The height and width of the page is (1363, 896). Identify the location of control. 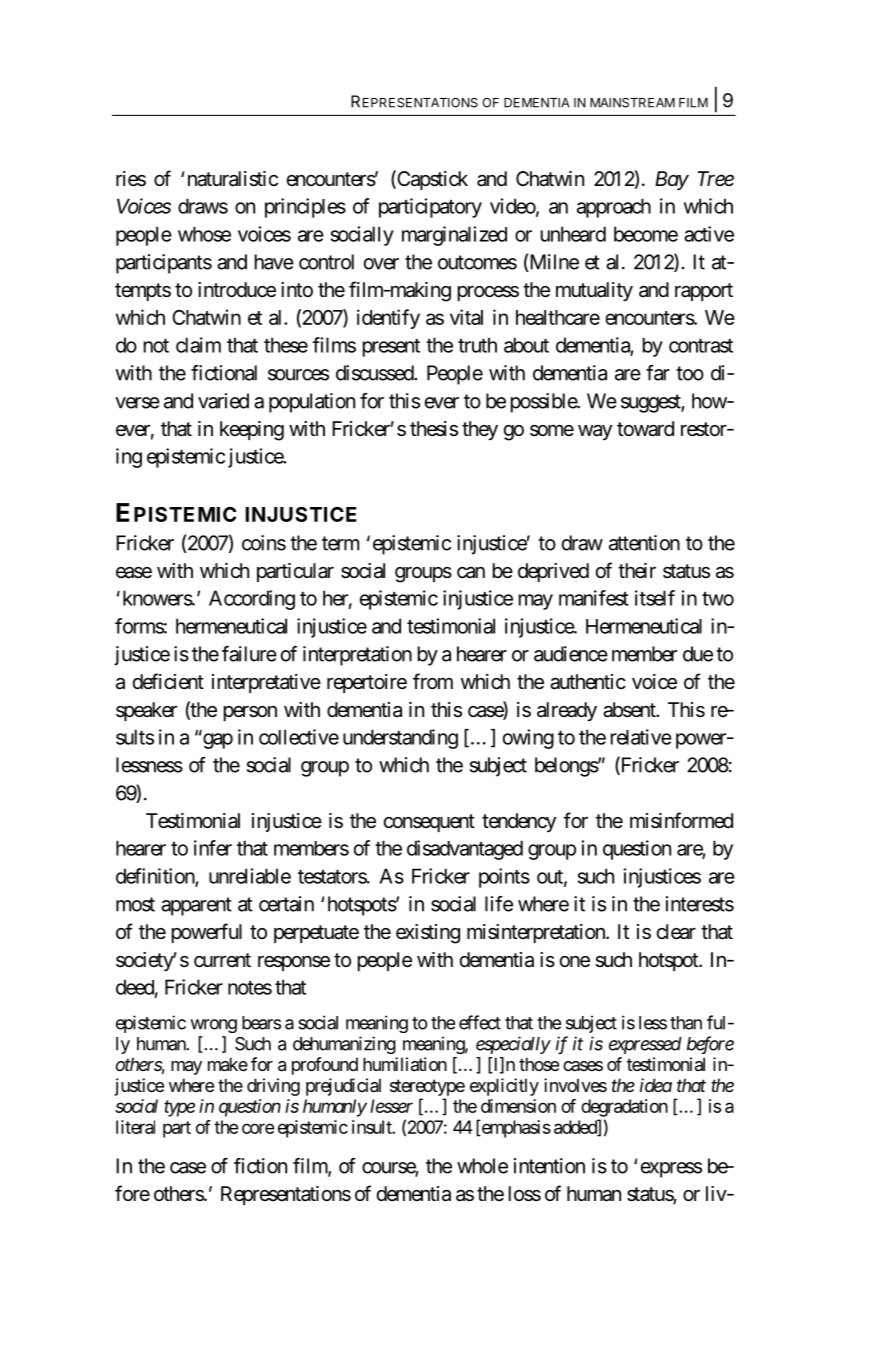
(326, 262).
